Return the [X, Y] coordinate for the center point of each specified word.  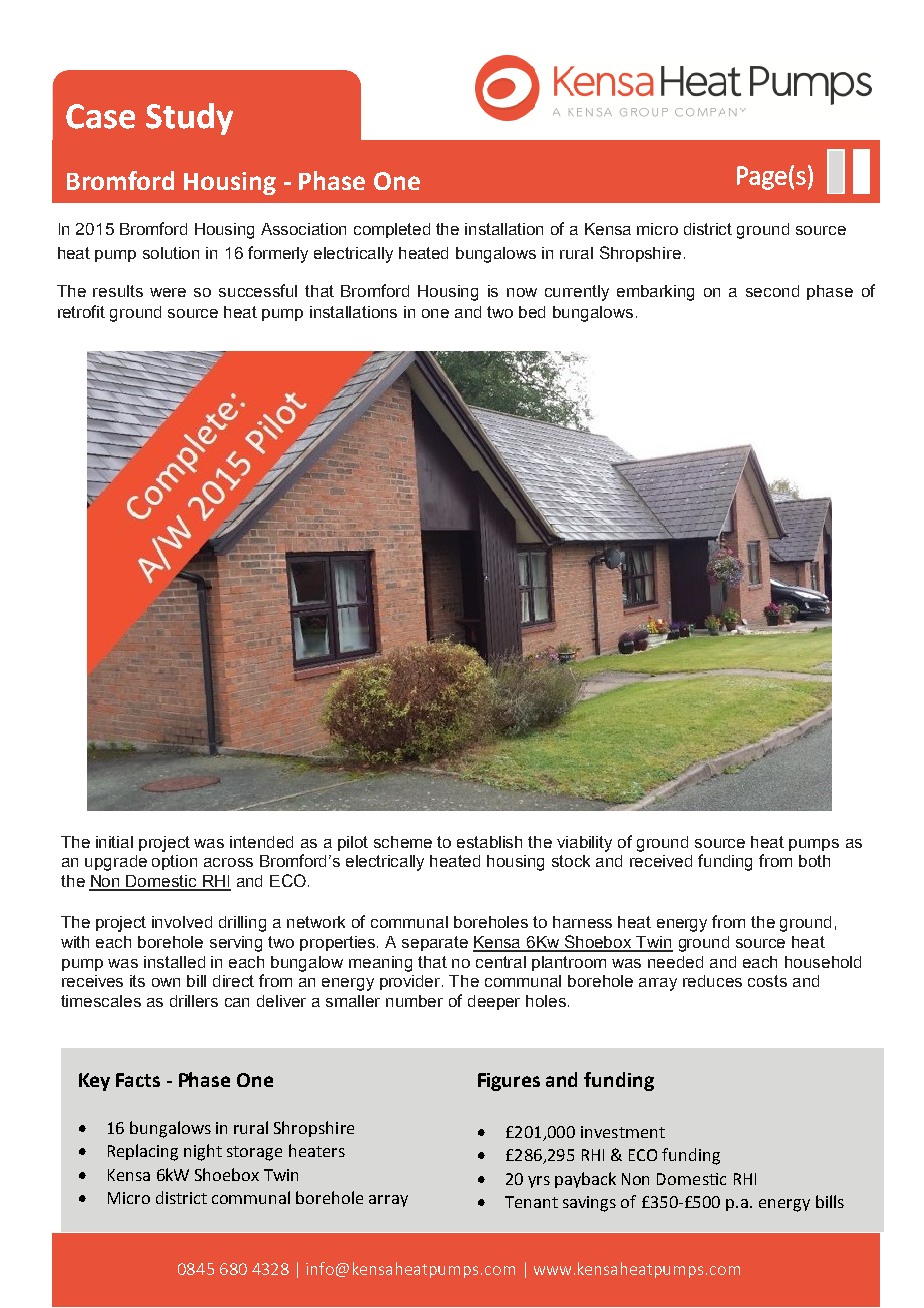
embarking [655, 293]
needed [675, 962]
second [772, 291]
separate [435, 943]
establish [489, 842]
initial [114, 842]
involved [182, 922]
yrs [539, 1182]
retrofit [81, 311]
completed [392, 230]
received [661, 861]
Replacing [143, 1152]
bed [532, 312]
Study [189, 119]
